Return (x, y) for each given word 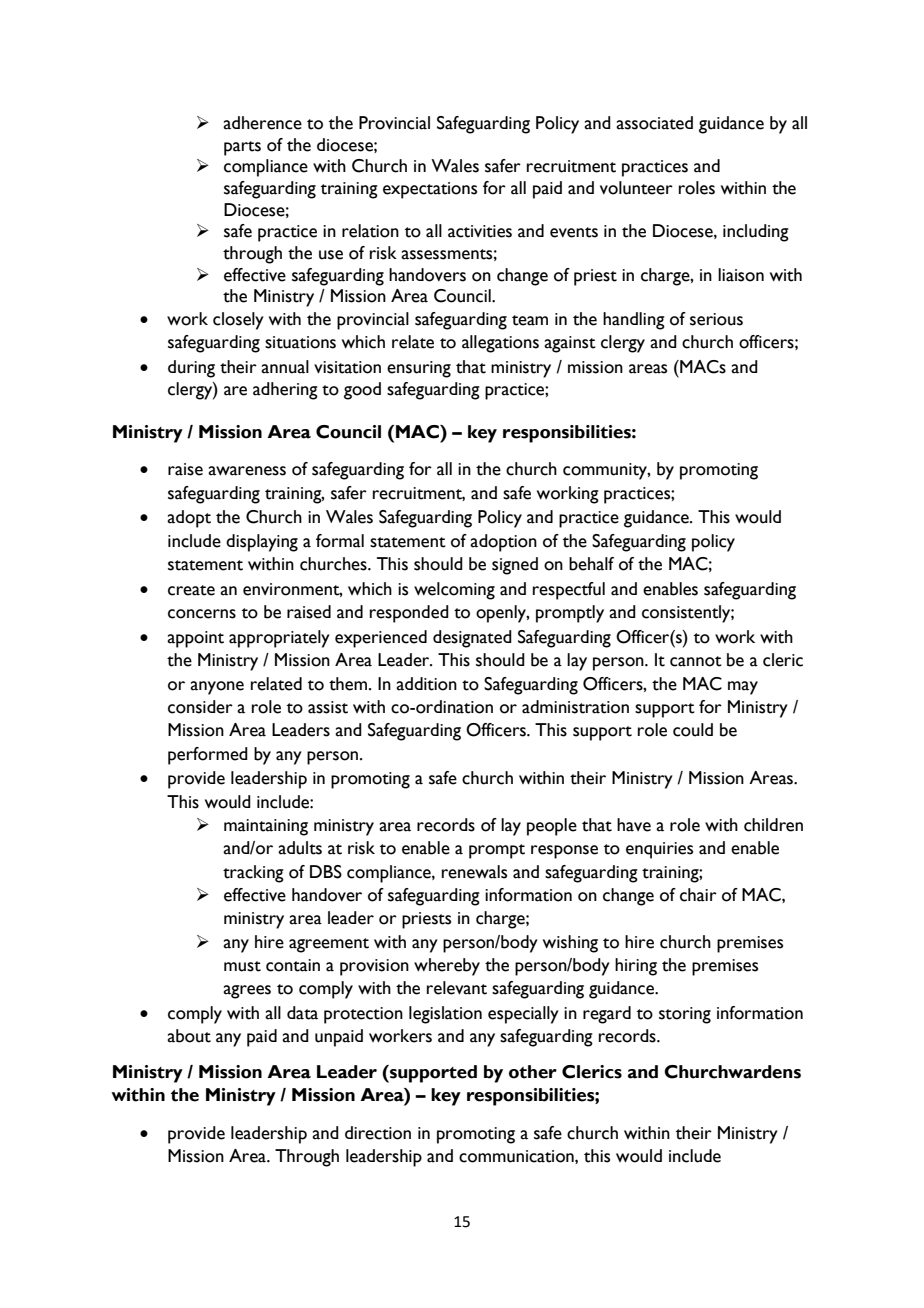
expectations (430, 190)
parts (242, 148)
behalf (591, 564)
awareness (247, 471)
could (693, 730)
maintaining (266, 827)
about (189, 1036)
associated (654, 123)
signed (515, 566)
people (552, 827)
